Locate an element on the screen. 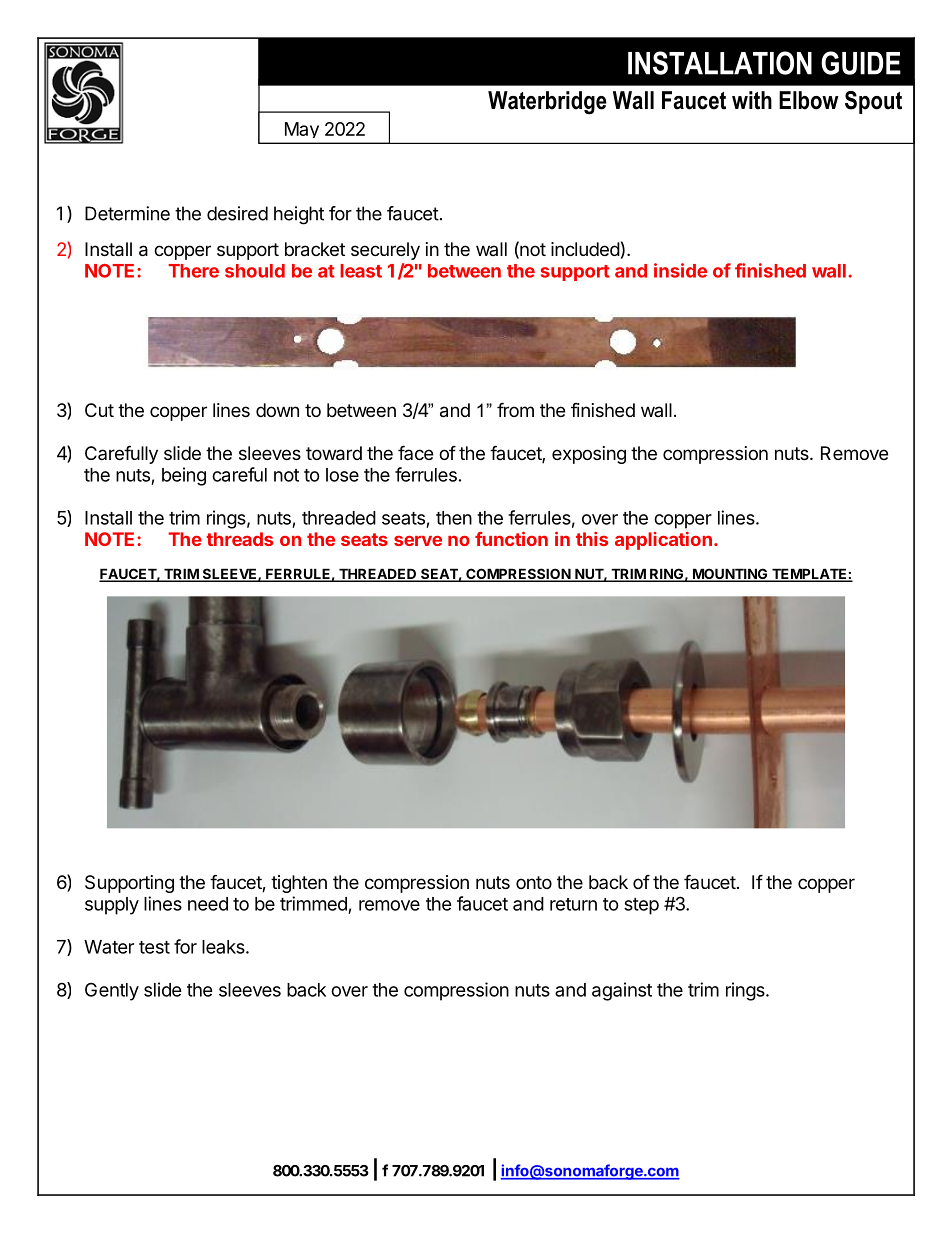 Image resolution: width=952 pixels, height=1233 pixels. May is located at coordinates (302, 130).
